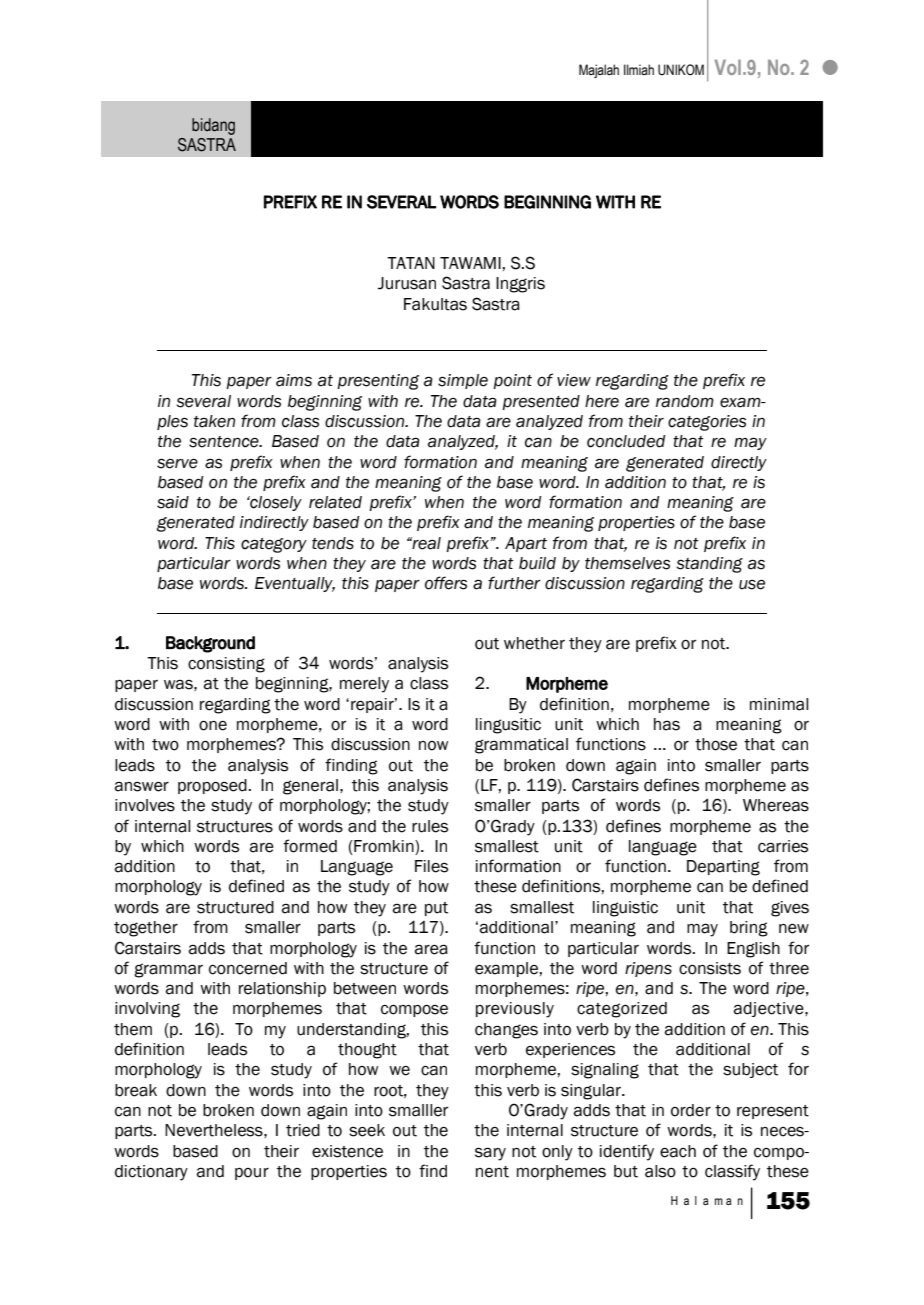 The height and width of the document is (1305, 924). Describe the element at coordinates (274, 545) in the document. I see `category` at that location.
